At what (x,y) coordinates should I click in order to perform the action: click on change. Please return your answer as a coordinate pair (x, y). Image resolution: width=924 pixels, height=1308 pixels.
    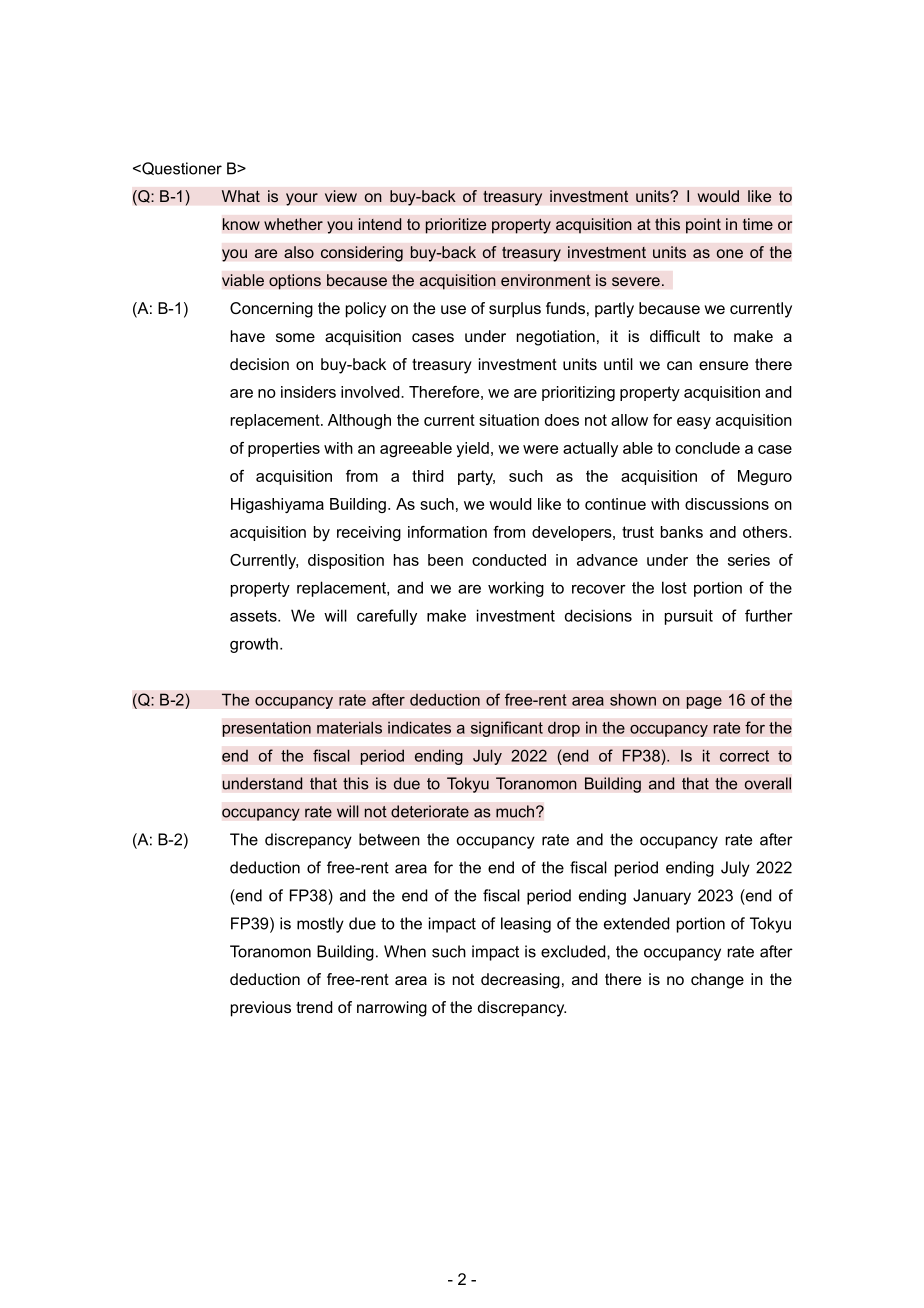
    Looking at the image, I should click on (717, 981).
